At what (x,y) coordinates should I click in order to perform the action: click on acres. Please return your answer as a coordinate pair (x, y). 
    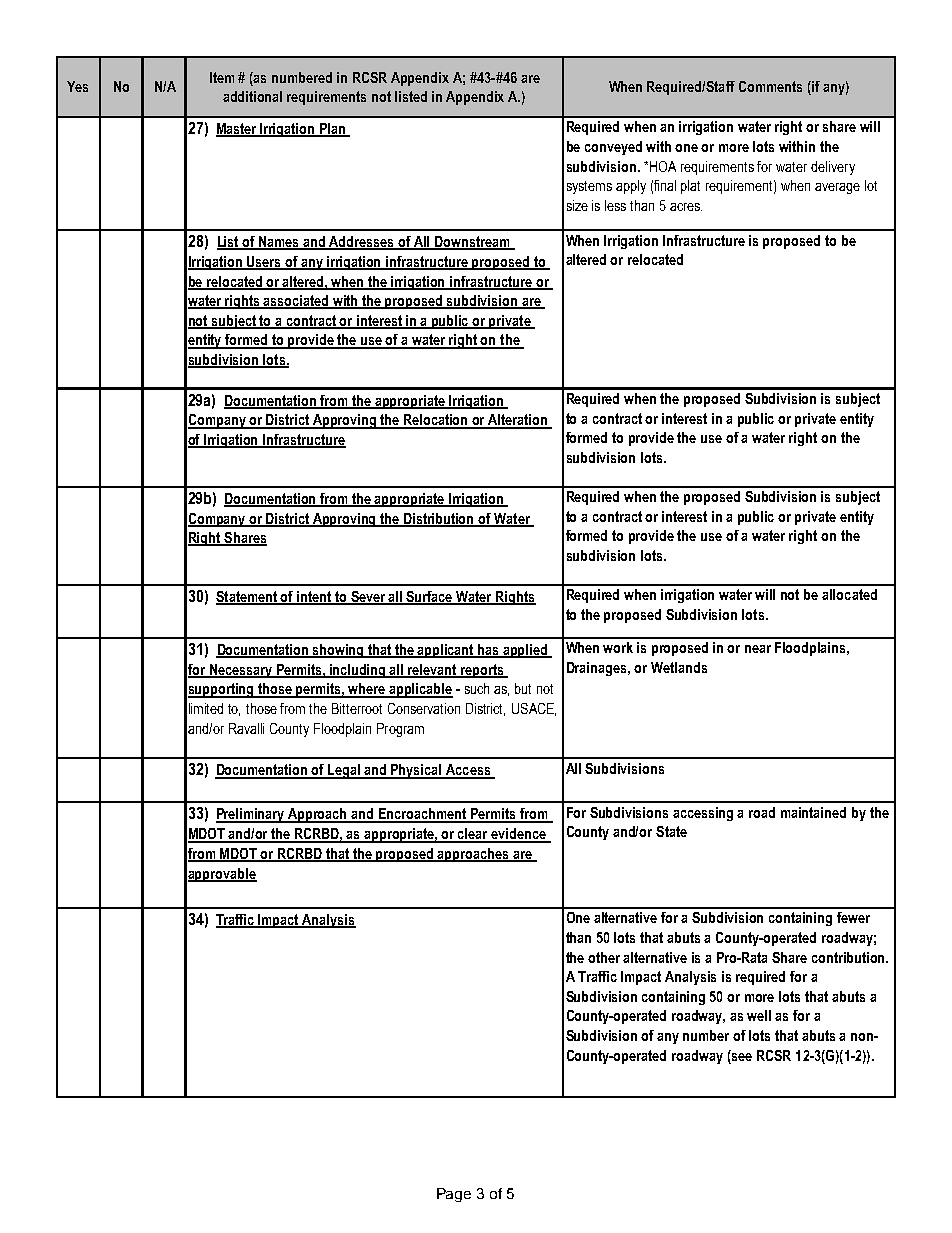
    Looking at the image, I should click on (686, 207).
